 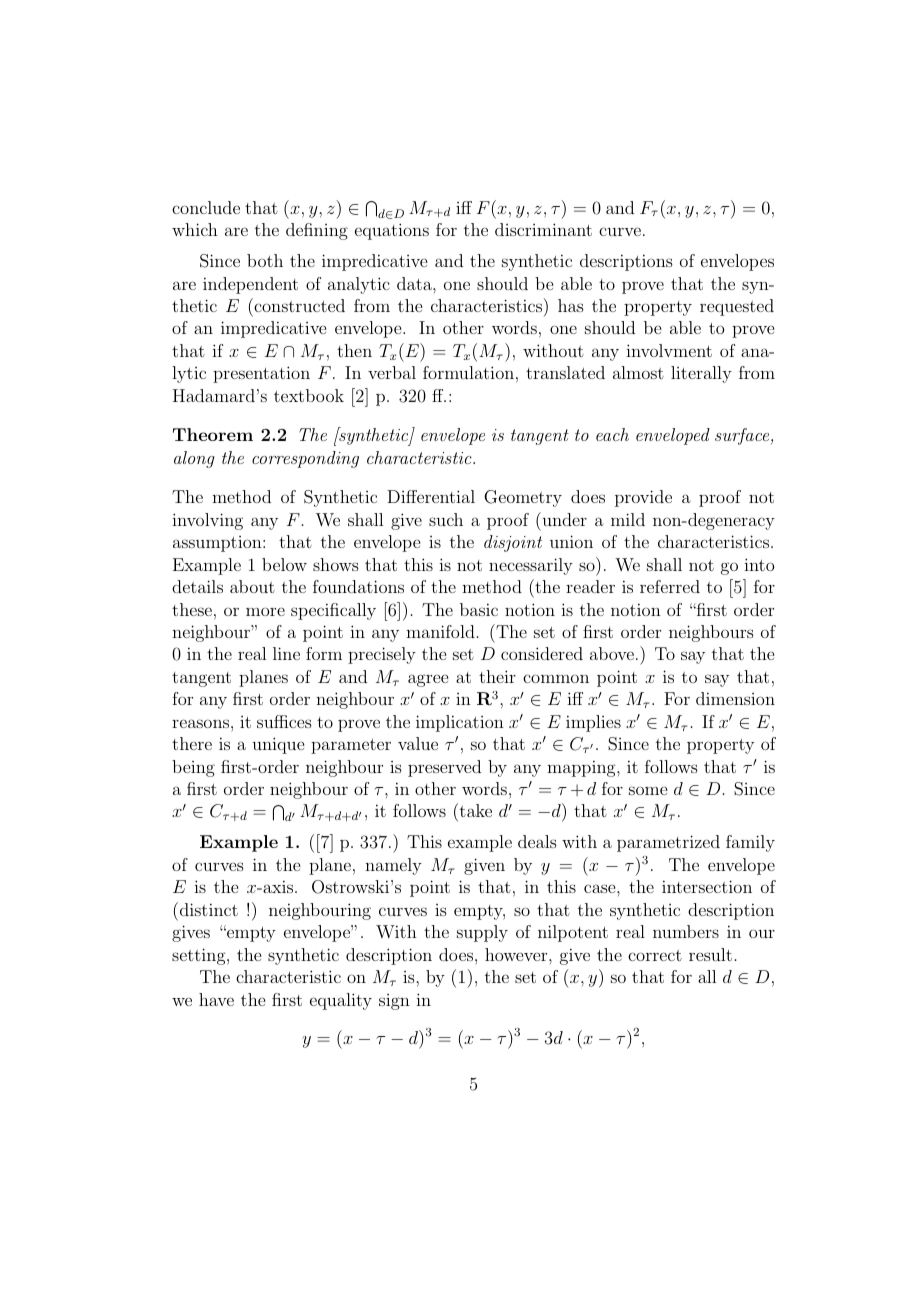 I want to click on referred, so click(x=670, y=586).
